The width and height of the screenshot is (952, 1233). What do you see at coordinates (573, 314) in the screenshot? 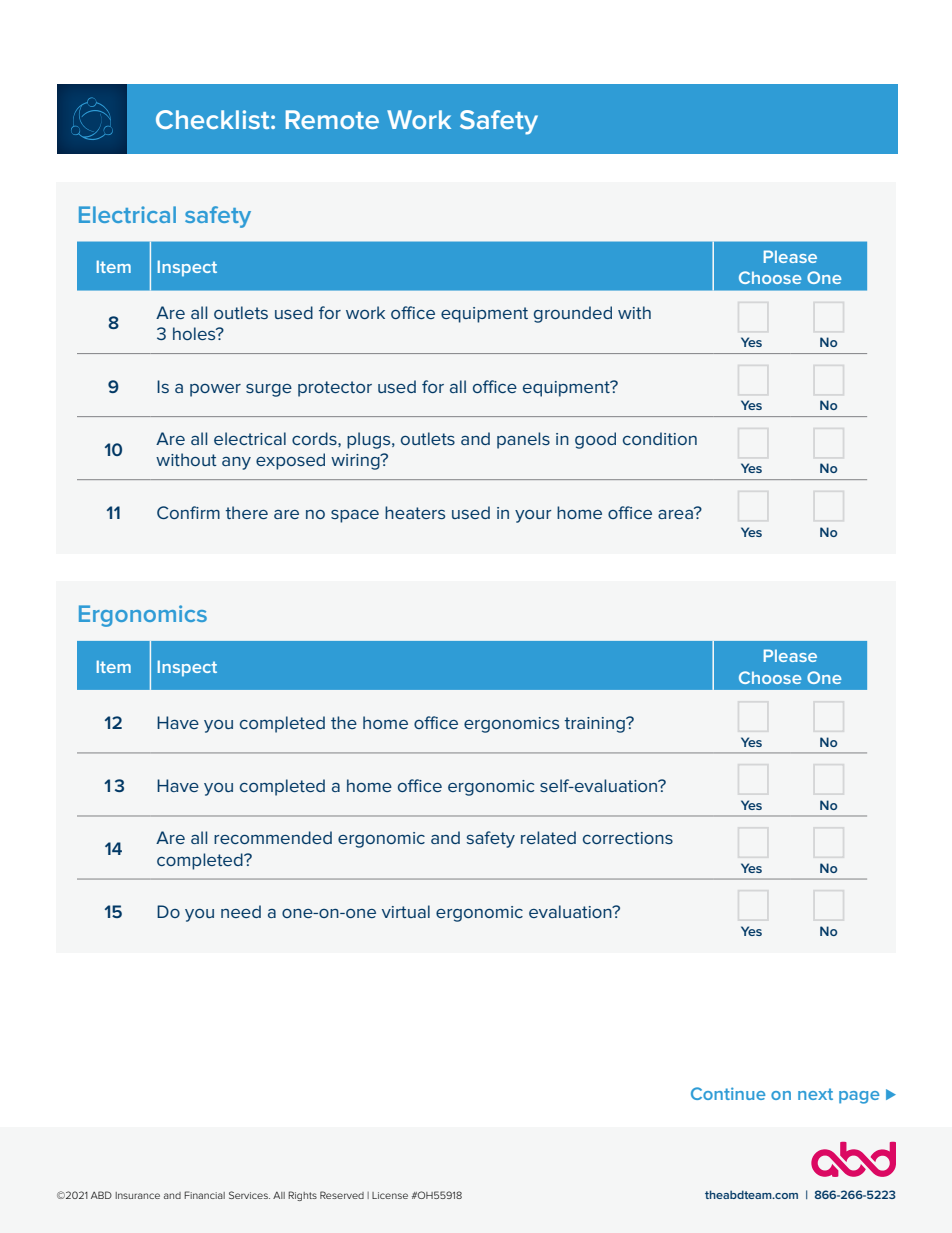
I see `grounded` at bounding box center [573, 314].
